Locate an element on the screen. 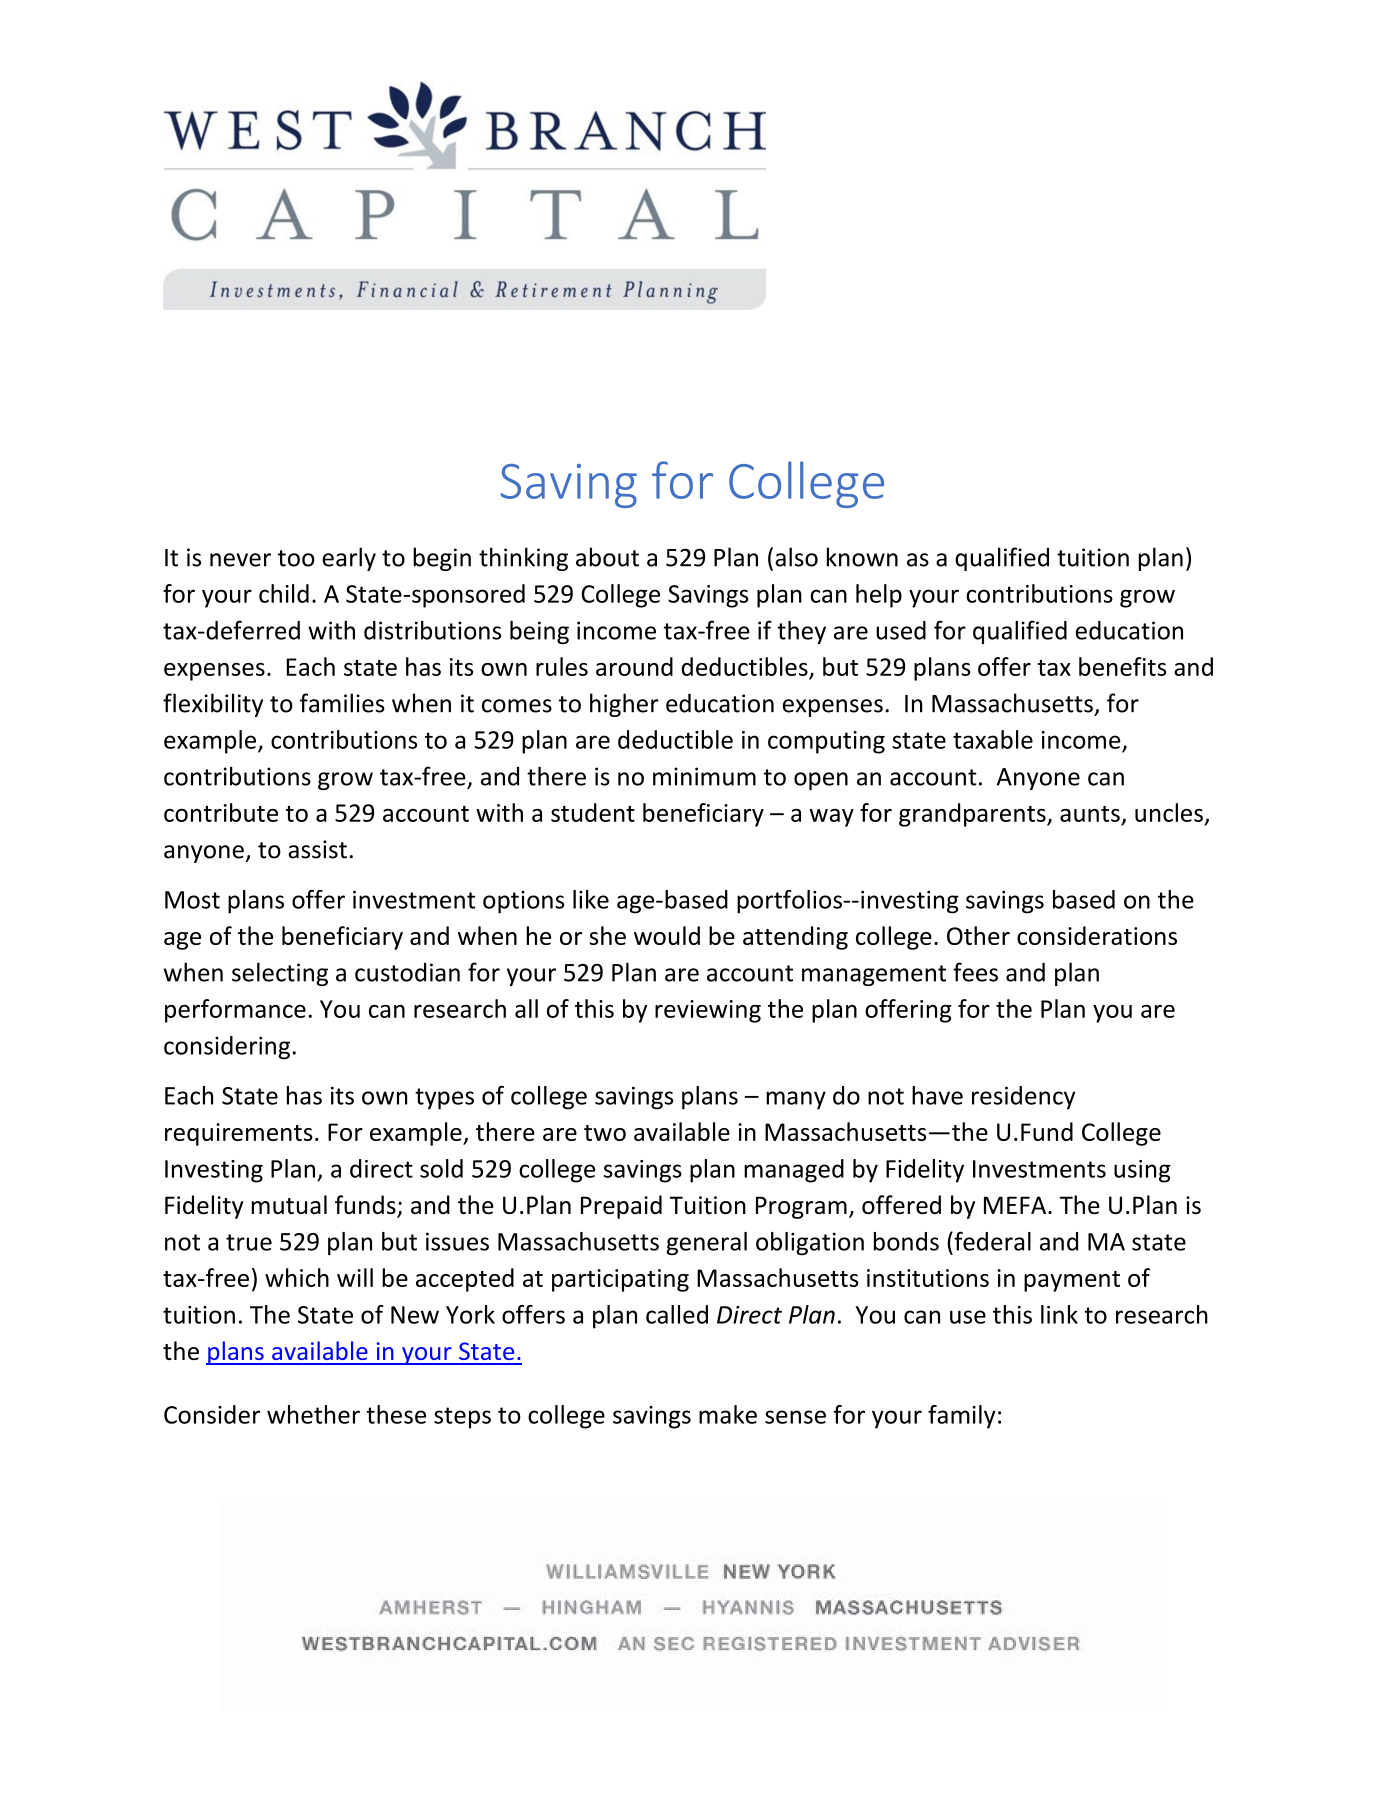  about is located at coordinates (607, 557).
